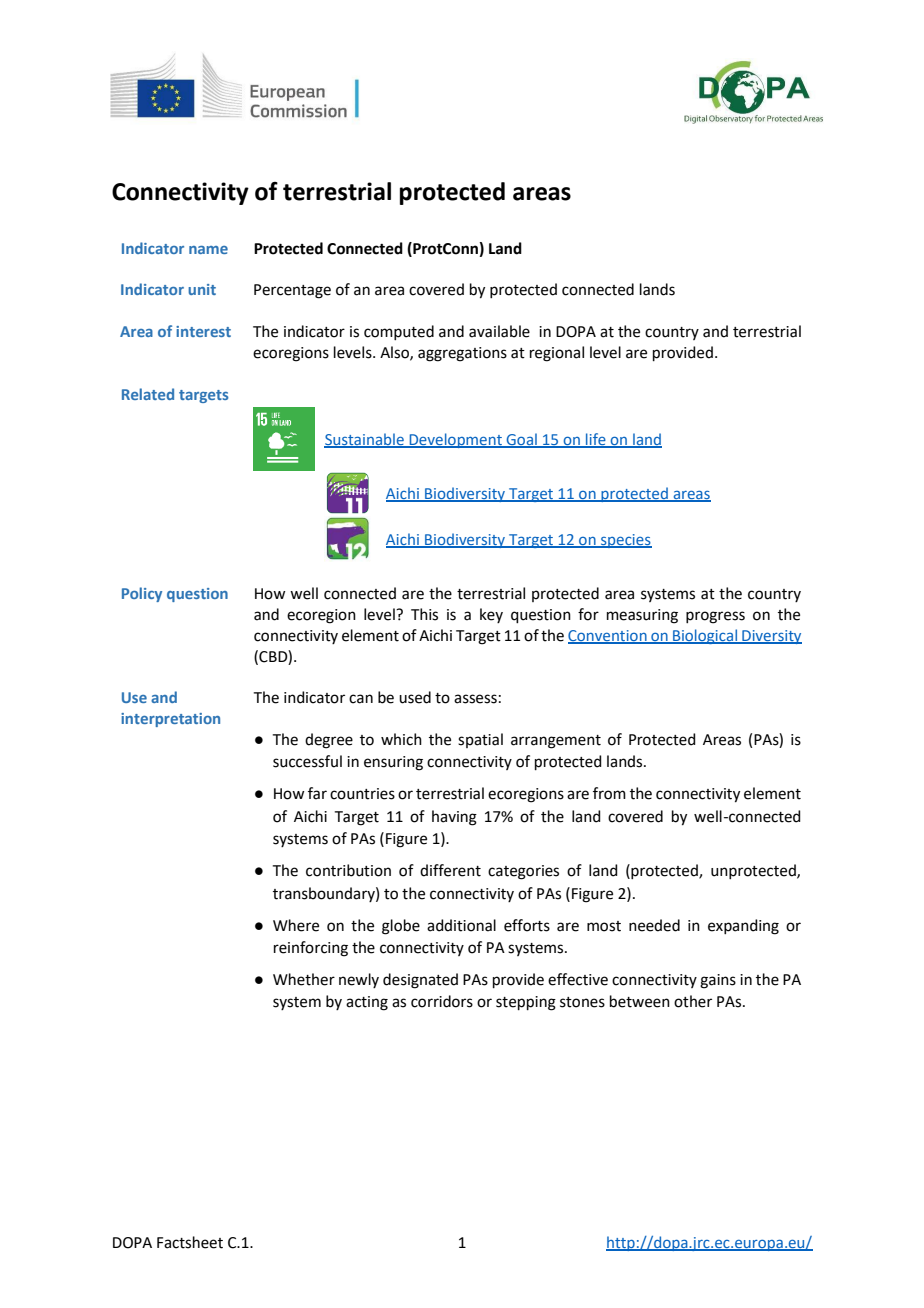 Image resolution: width=924 pixels, height=1308 pixels. Describe the element at coordinates (399, 332) in the page. I see `computed` at that location.
